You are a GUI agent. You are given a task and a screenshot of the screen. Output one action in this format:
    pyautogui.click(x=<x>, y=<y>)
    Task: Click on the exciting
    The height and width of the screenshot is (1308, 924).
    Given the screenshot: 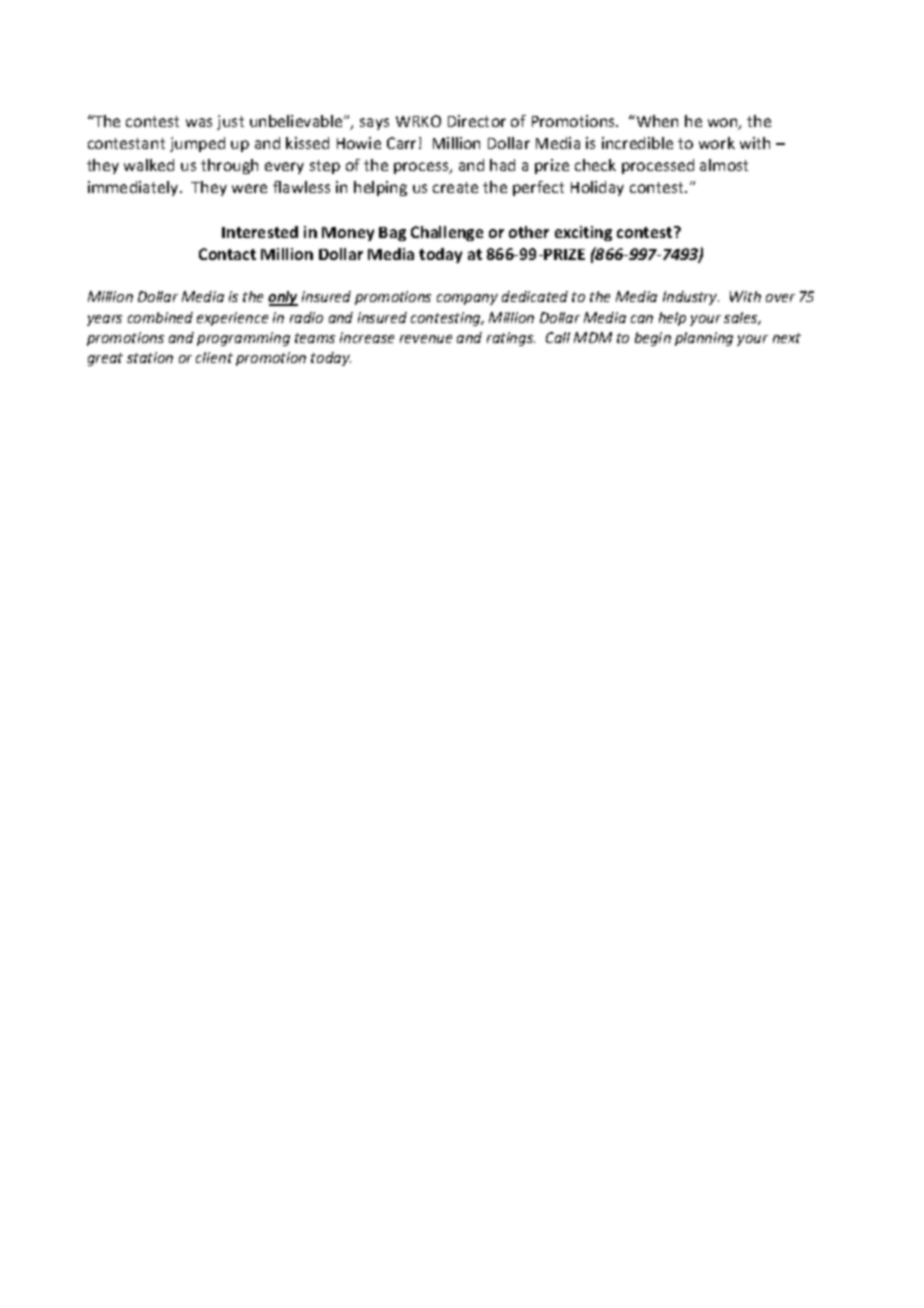 What is the action you would take?
    pyautogui.click(x=583, y=233)
